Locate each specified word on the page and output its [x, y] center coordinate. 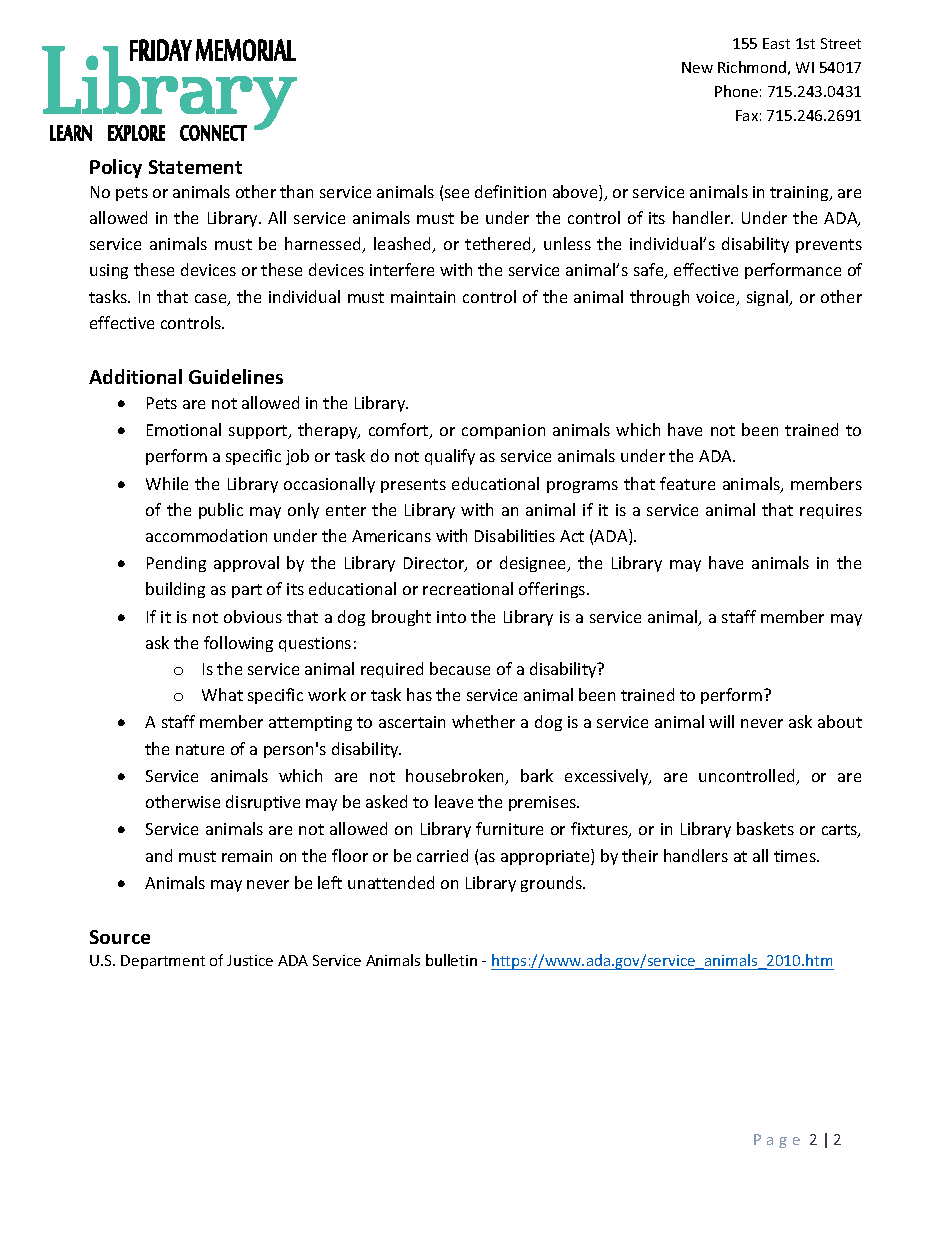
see [457, 193]
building [175, 590]
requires [831, 511]
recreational [468, 588]
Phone [736, 91]
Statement [195, 167]
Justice [250, 960]
